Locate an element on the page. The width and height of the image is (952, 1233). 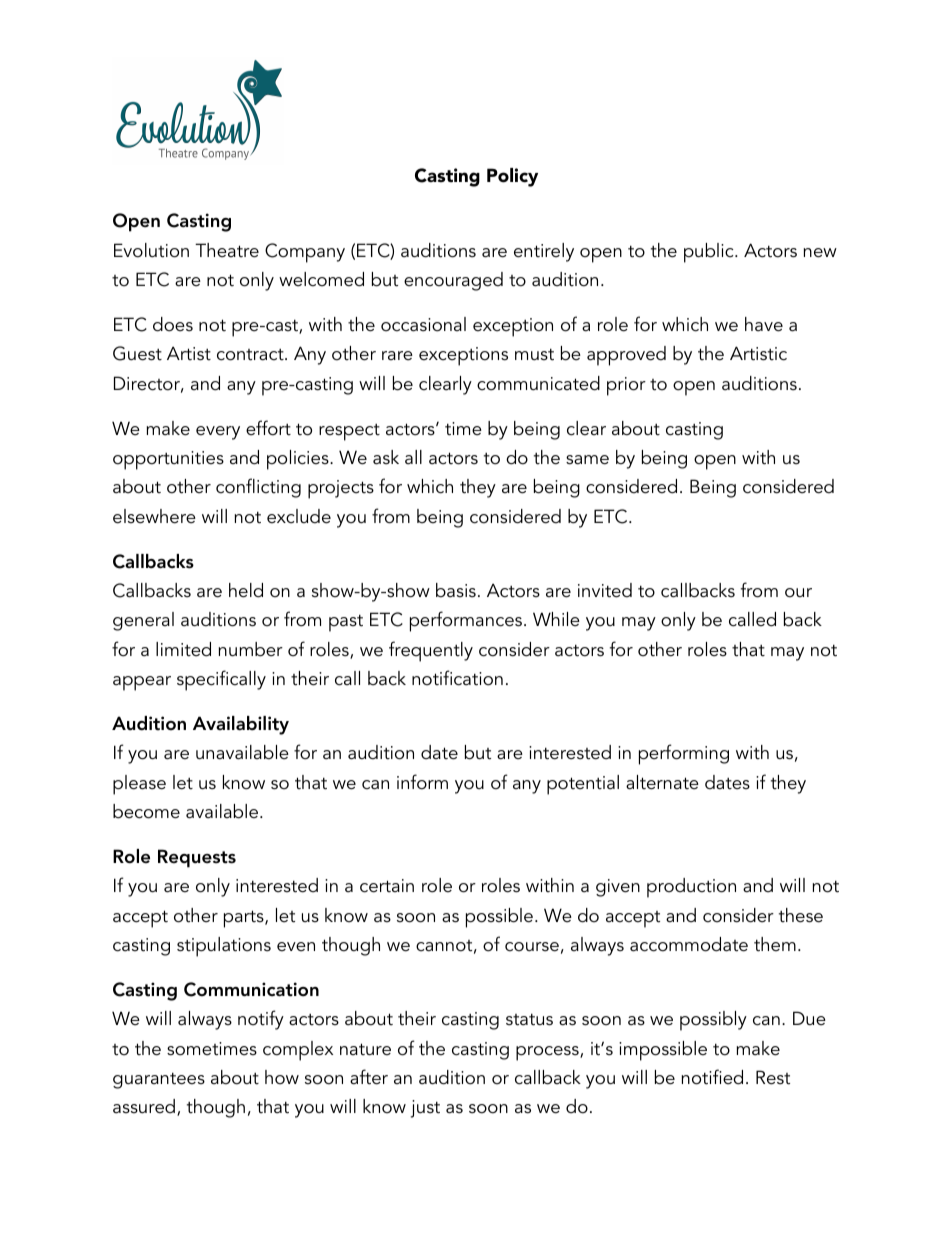
production is located at coordinates (691, 888).
